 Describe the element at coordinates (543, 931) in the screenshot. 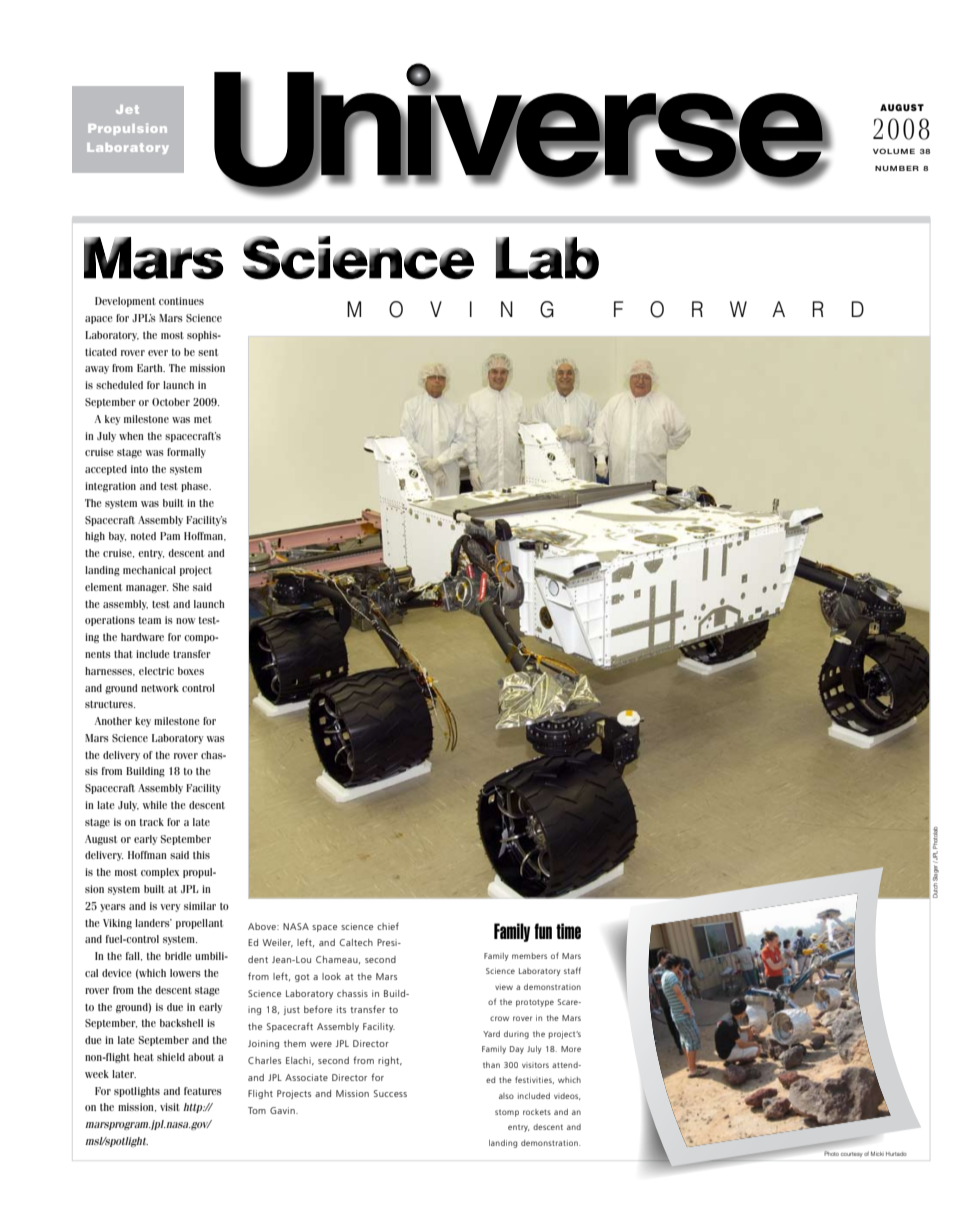

I see `fun` at that location.
